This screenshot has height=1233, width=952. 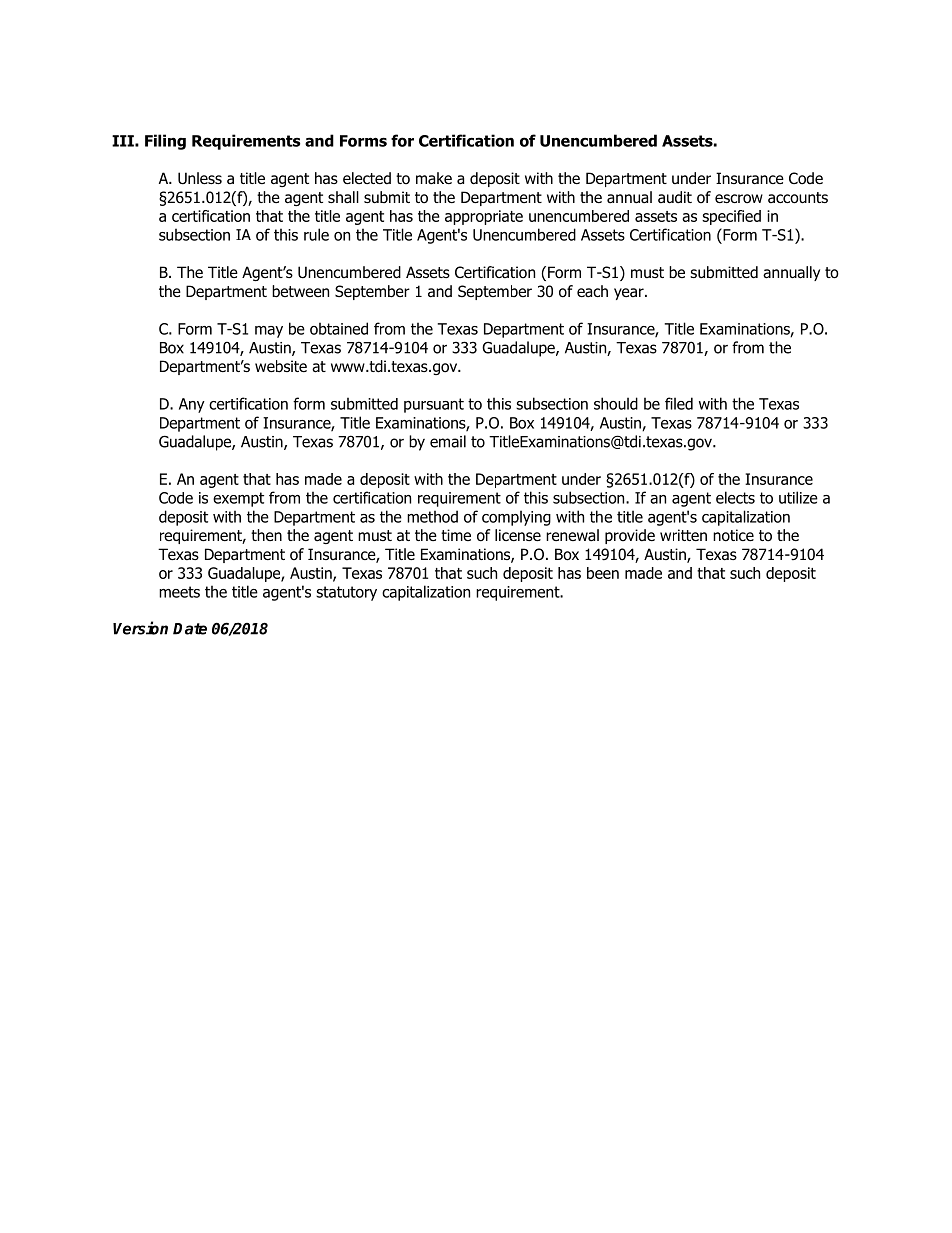 What do you see at coordinates (190, 629) in the screenshot?
I see `Date` at bounding box center [190, 629].
